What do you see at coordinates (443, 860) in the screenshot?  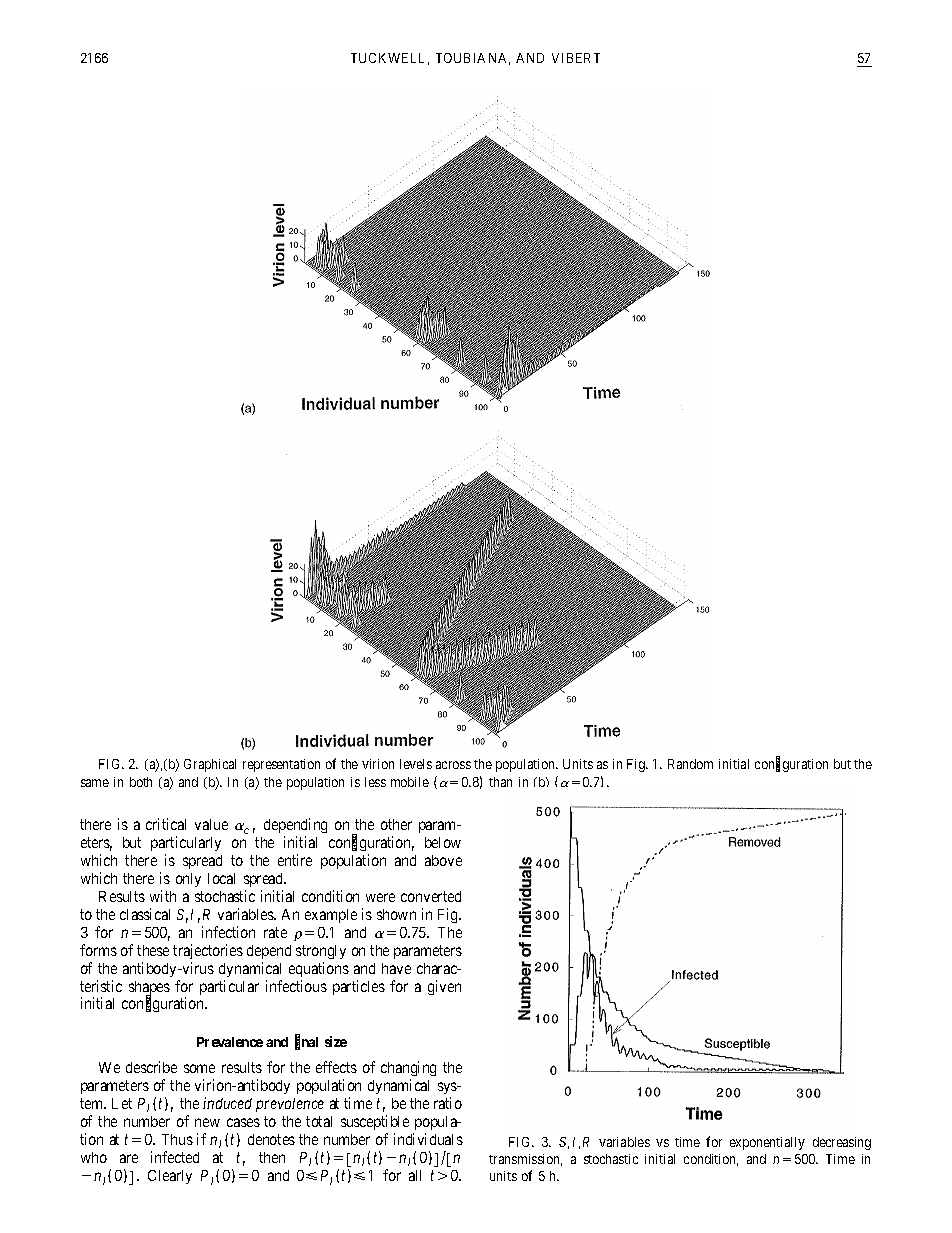 I see `above` at bounding box center [443, 860].
